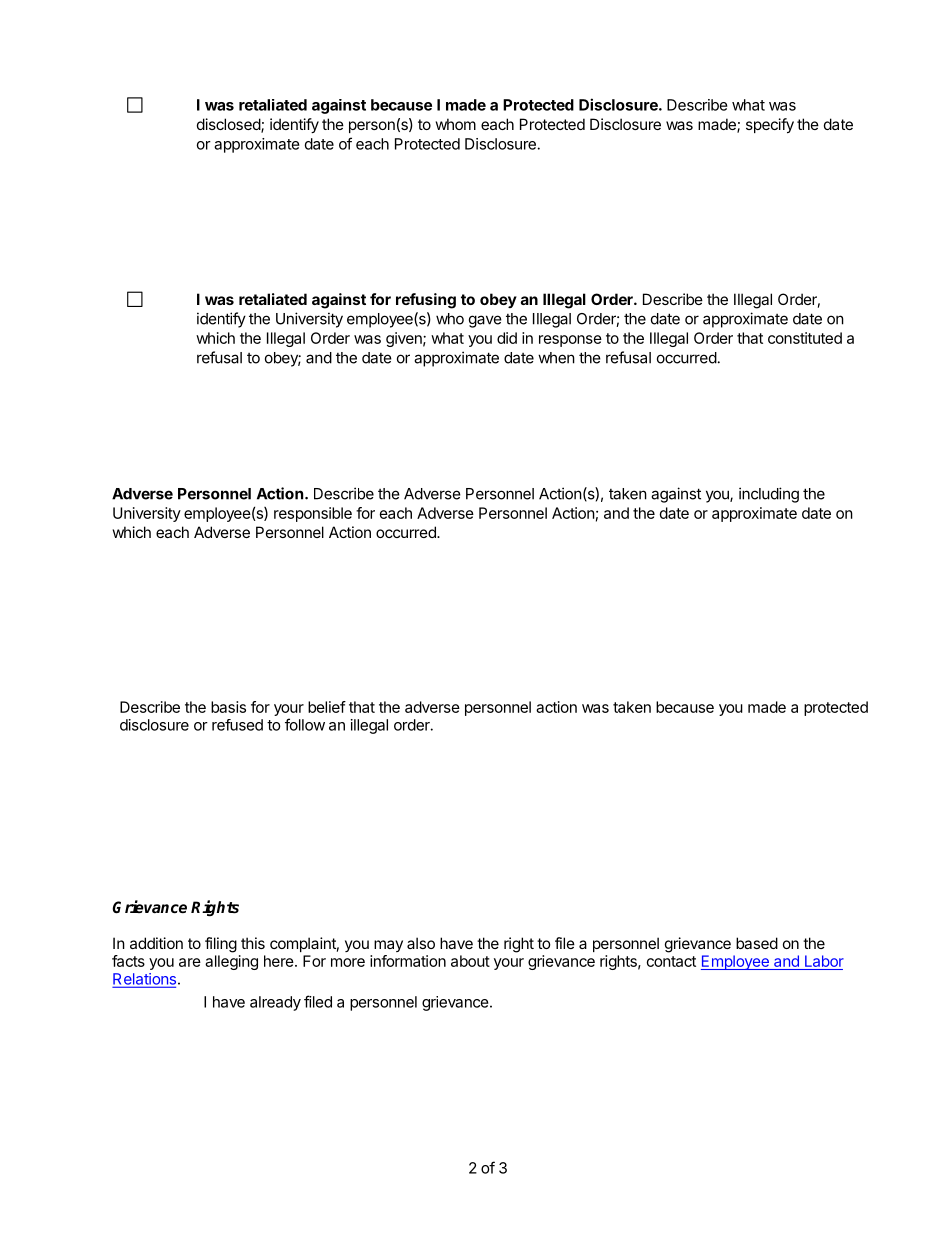  Describe the element at coordinates (231, 962) in the document. I see `alleging` at that location.
